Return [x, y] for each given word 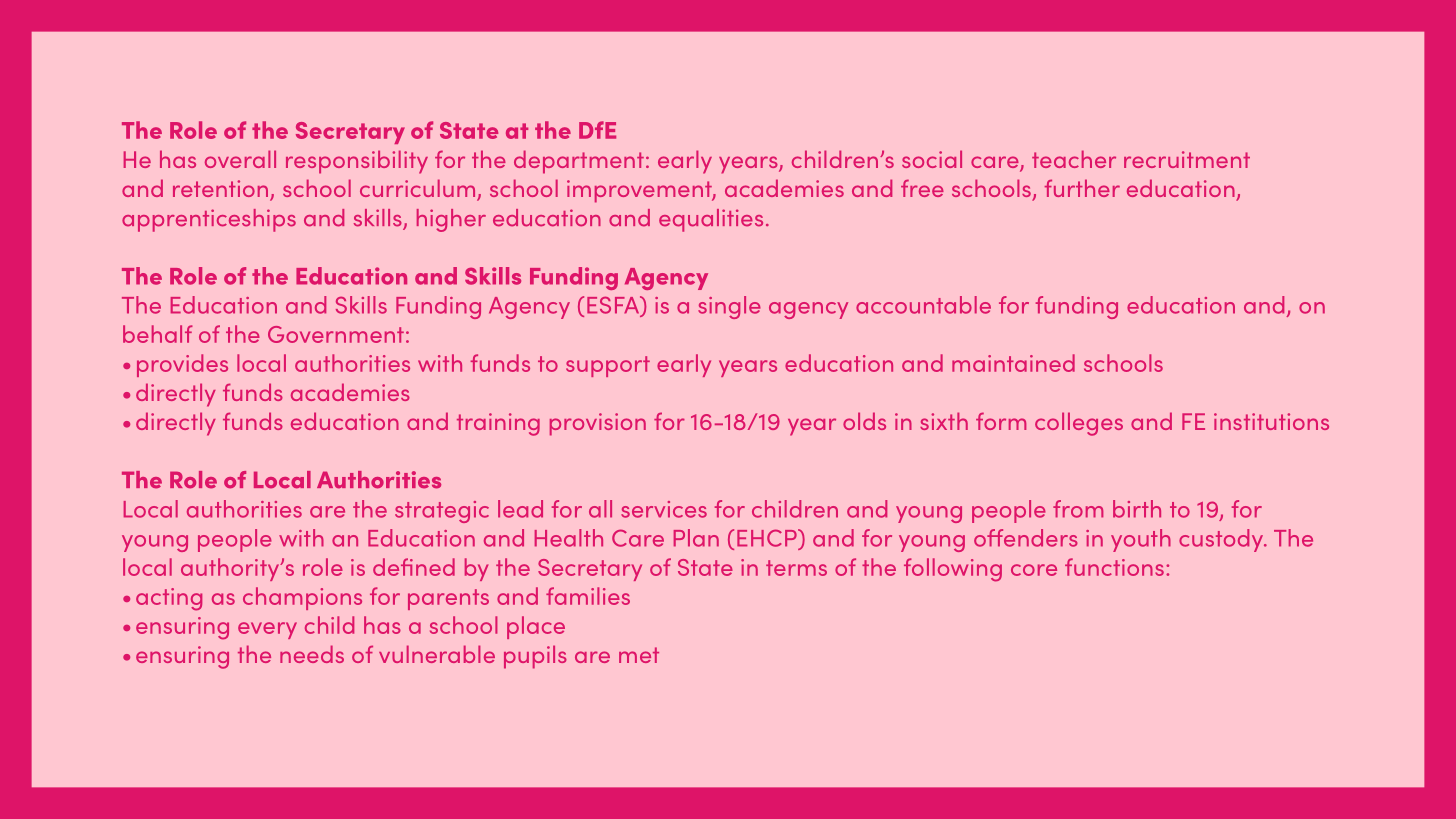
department [579, 162]
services [664, 509]
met [639, 655]
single [729, 307]
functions [1114, 567]
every [267, 630]
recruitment [1187, 159]
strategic [442, 512]
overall [240, 159]
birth [1137, 509]
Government [336, 334]
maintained [1013, 363]
